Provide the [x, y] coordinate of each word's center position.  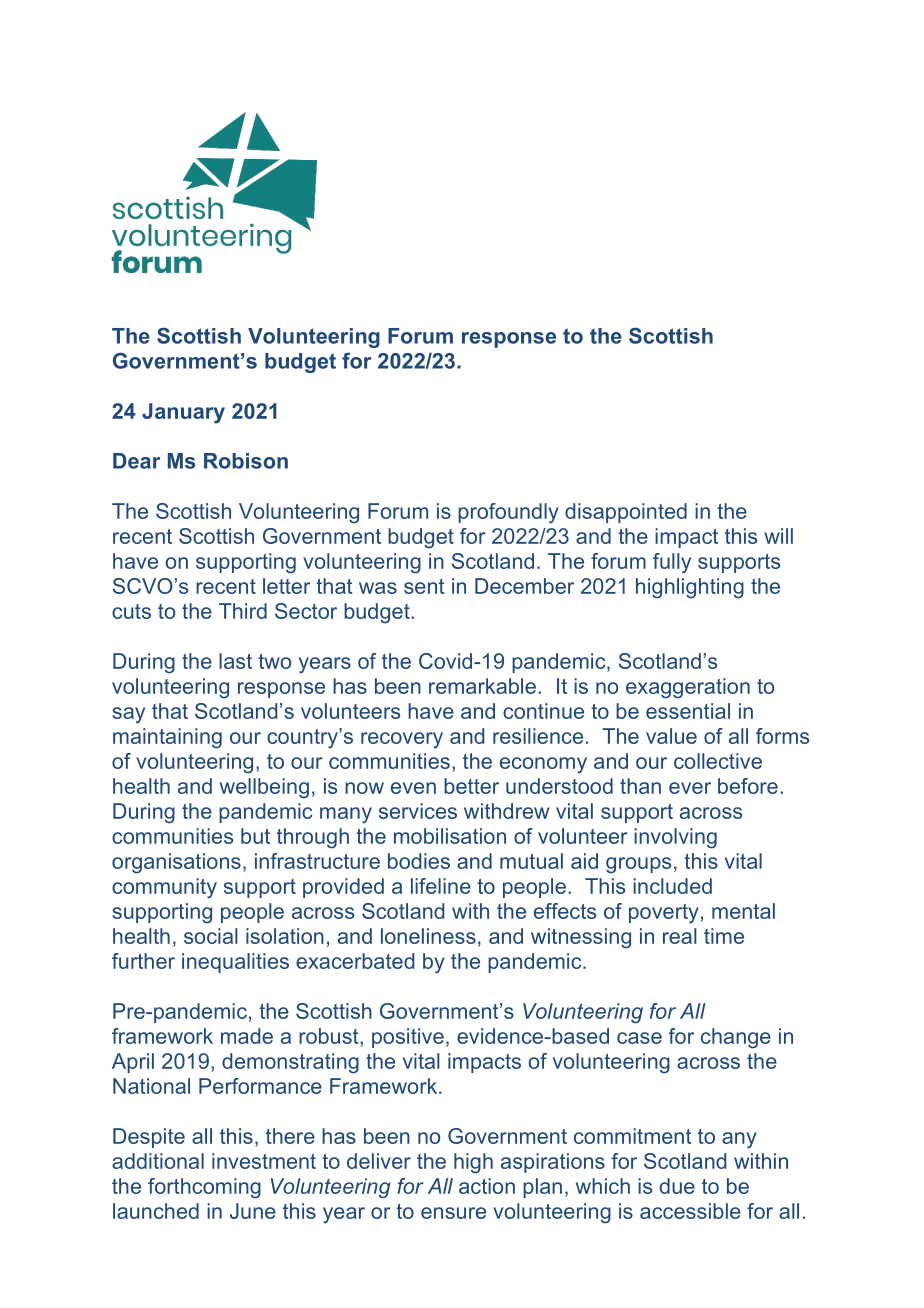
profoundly [508, 513]
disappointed [626, 513]
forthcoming [204, 1188]
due [677, 1186]
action [487, 1186]
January [183, 413]
